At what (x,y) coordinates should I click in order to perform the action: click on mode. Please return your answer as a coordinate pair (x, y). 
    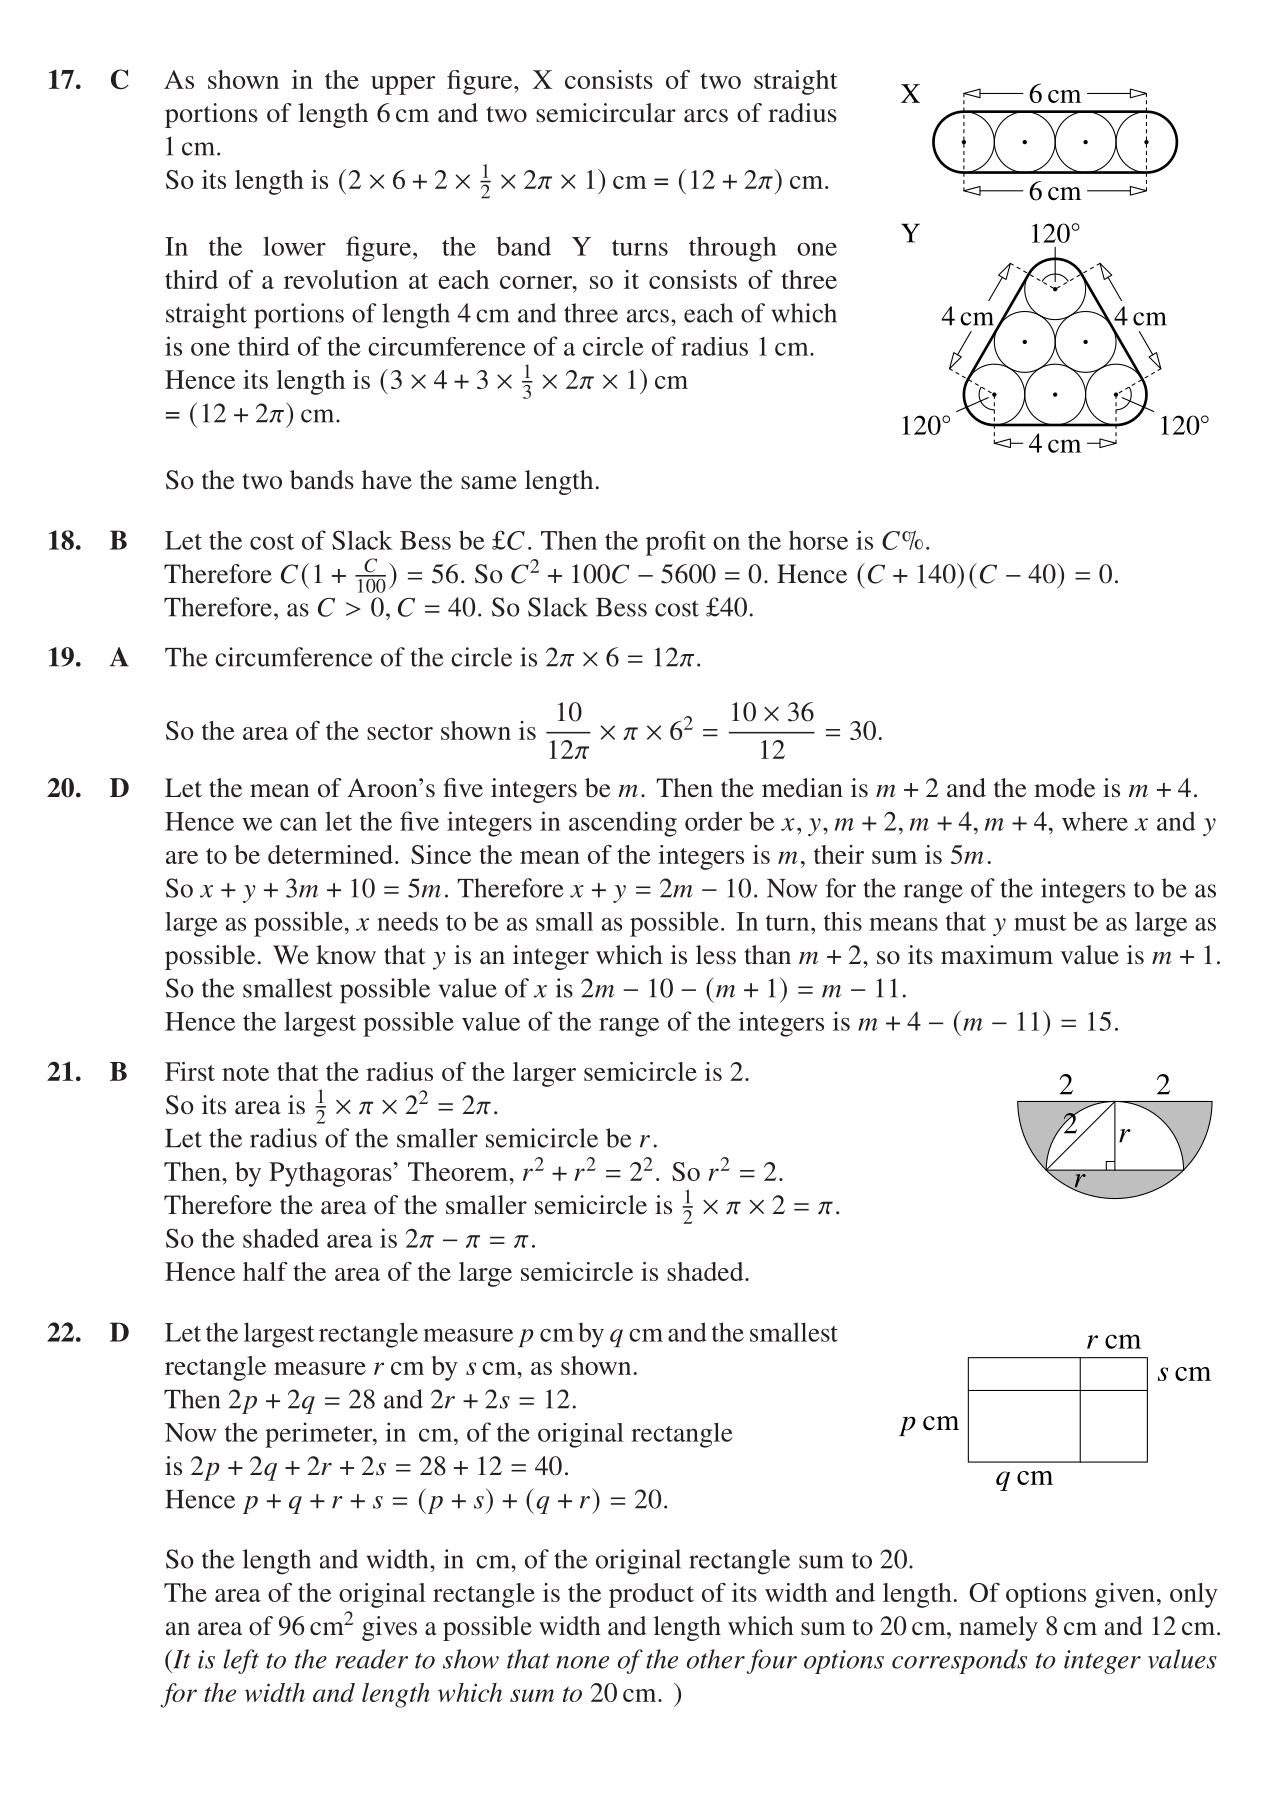
    Looking at the image, I should click on (1064, 788).
